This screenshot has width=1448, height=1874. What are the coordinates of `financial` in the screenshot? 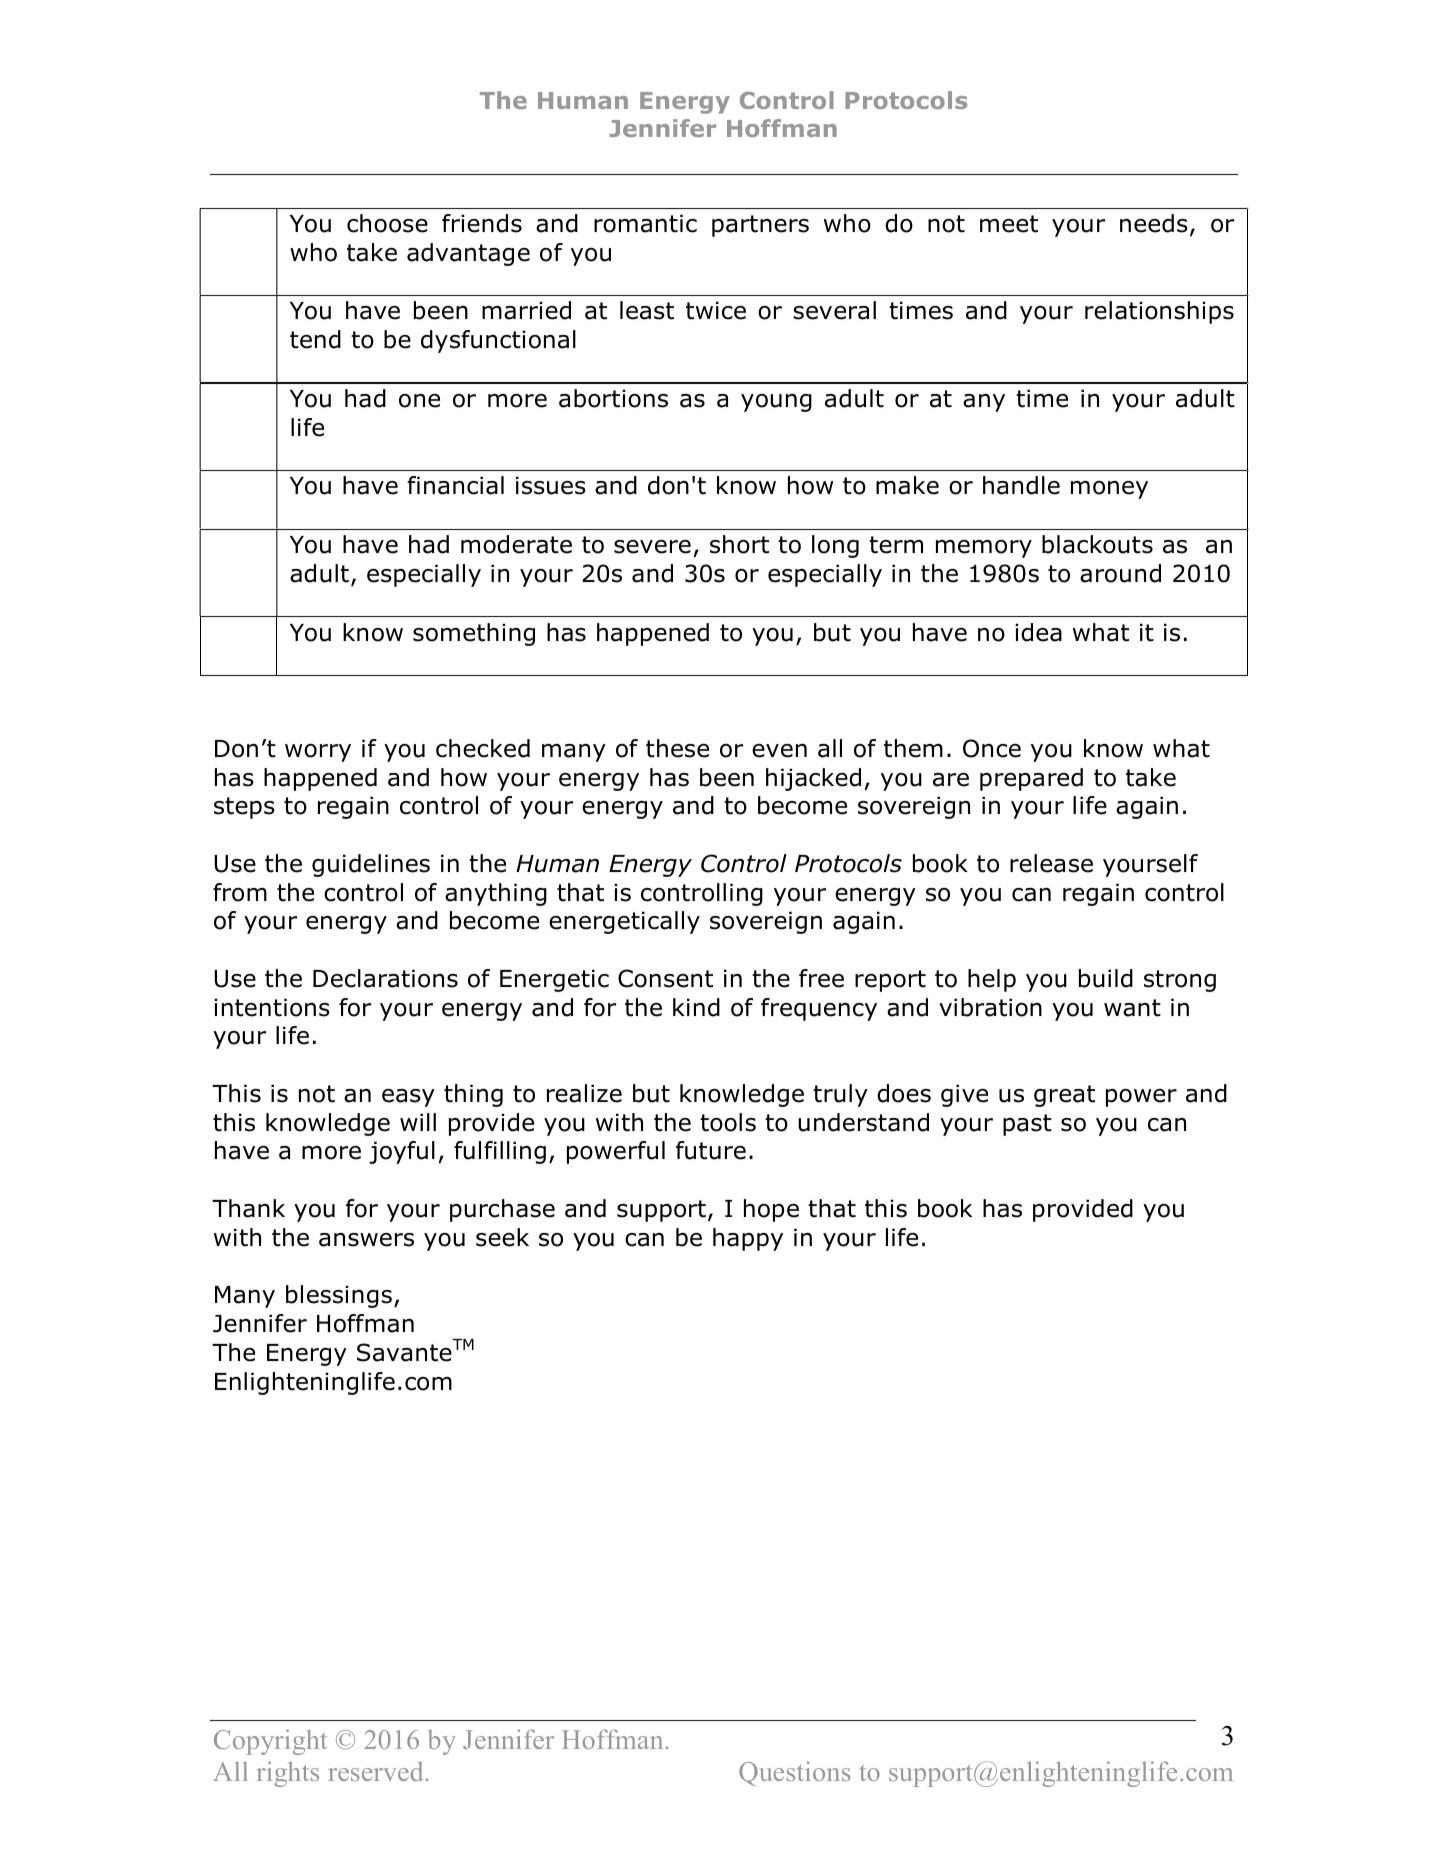 It's located at (455, 485).
